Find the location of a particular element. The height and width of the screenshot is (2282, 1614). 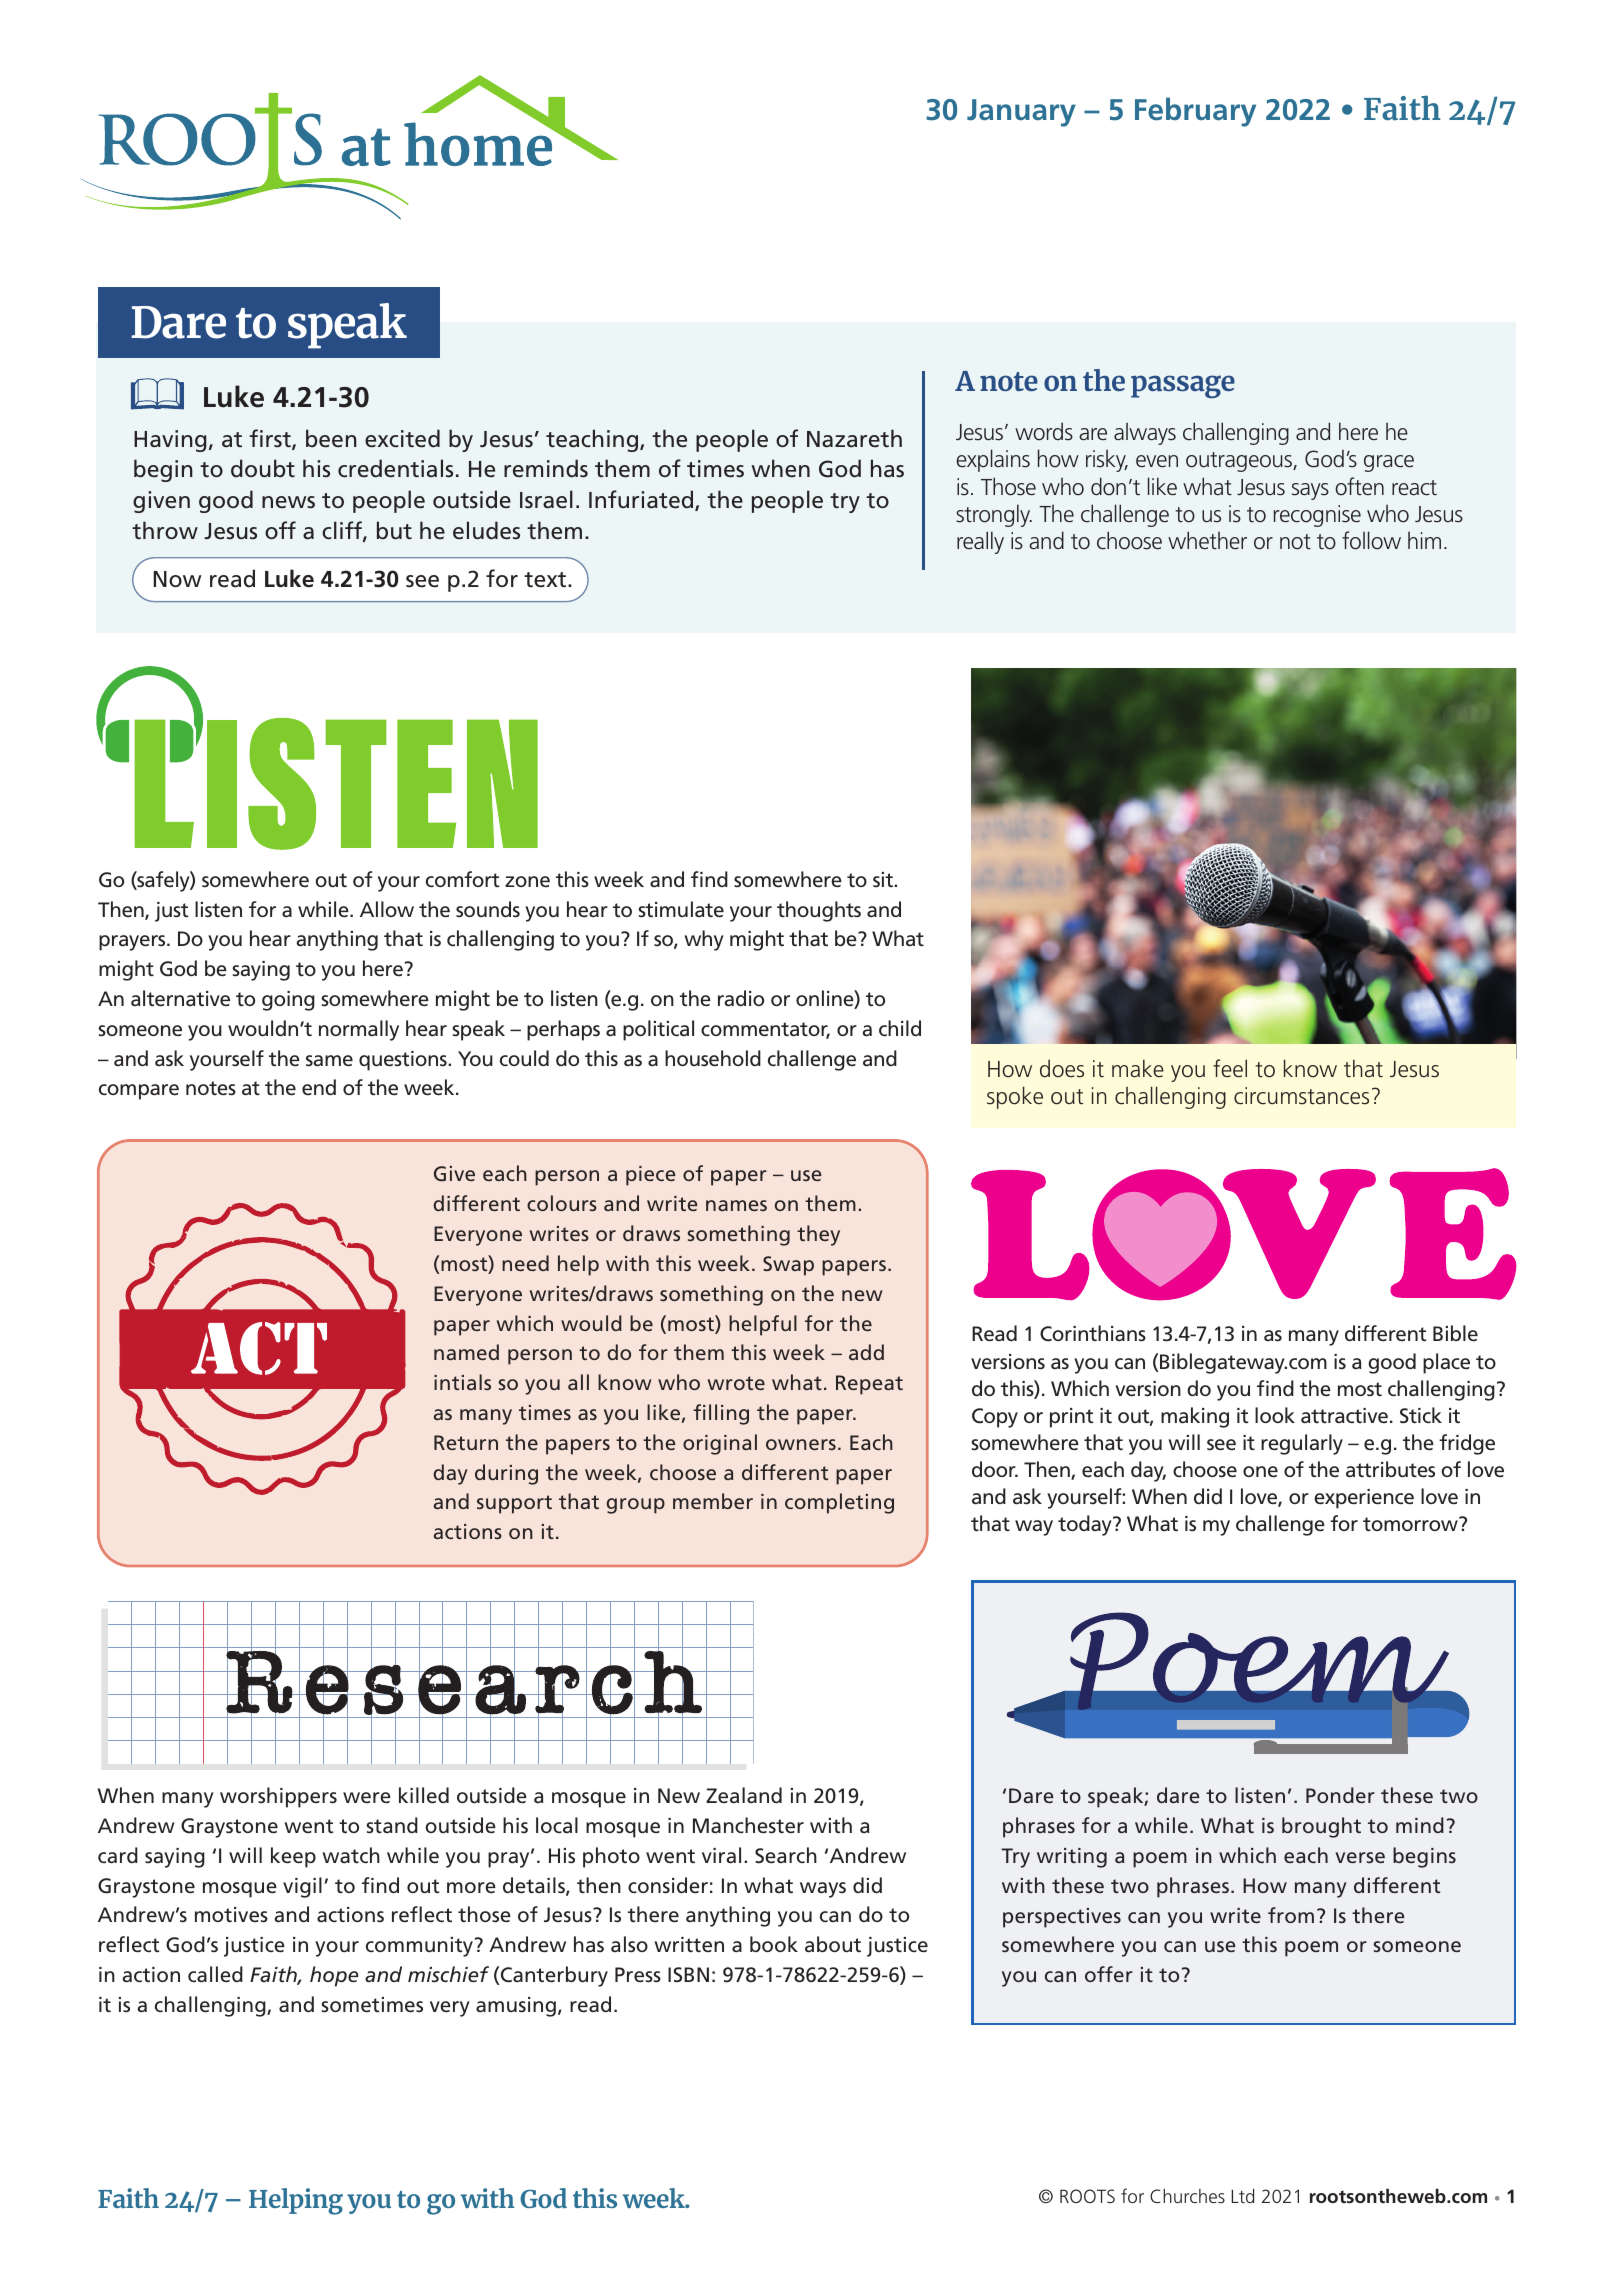

completing is located at coordinates (839, 1503).
